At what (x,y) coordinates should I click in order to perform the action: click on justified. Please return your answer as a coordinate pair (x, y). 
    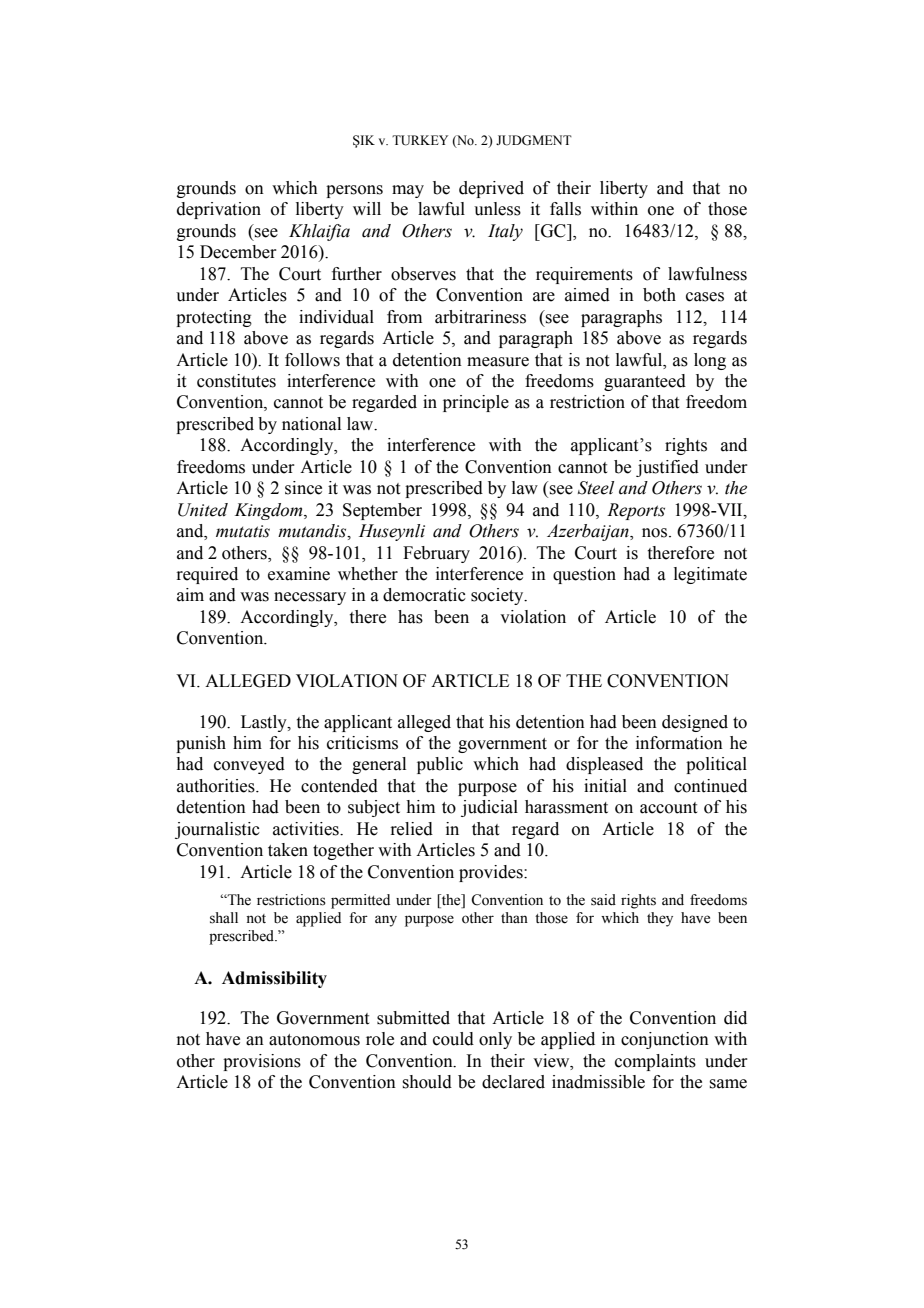
    Looking at the image, I should click on (667, 468).
